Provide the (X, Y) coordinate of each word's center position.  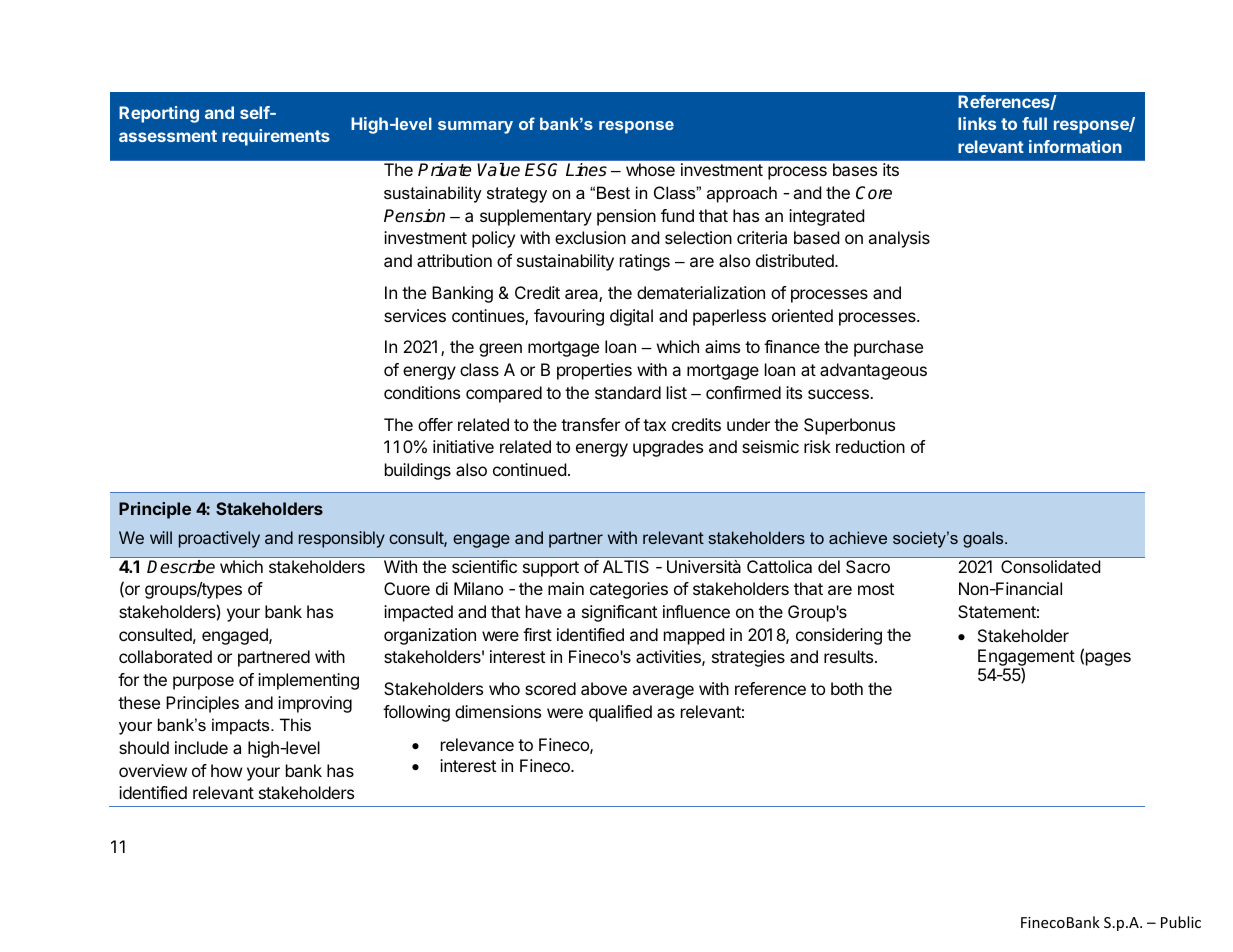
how (227, 770)
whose (650, 169)
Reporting (159, 114)
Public (1181, 922)
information (1075, 146)
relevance (477, 744)
